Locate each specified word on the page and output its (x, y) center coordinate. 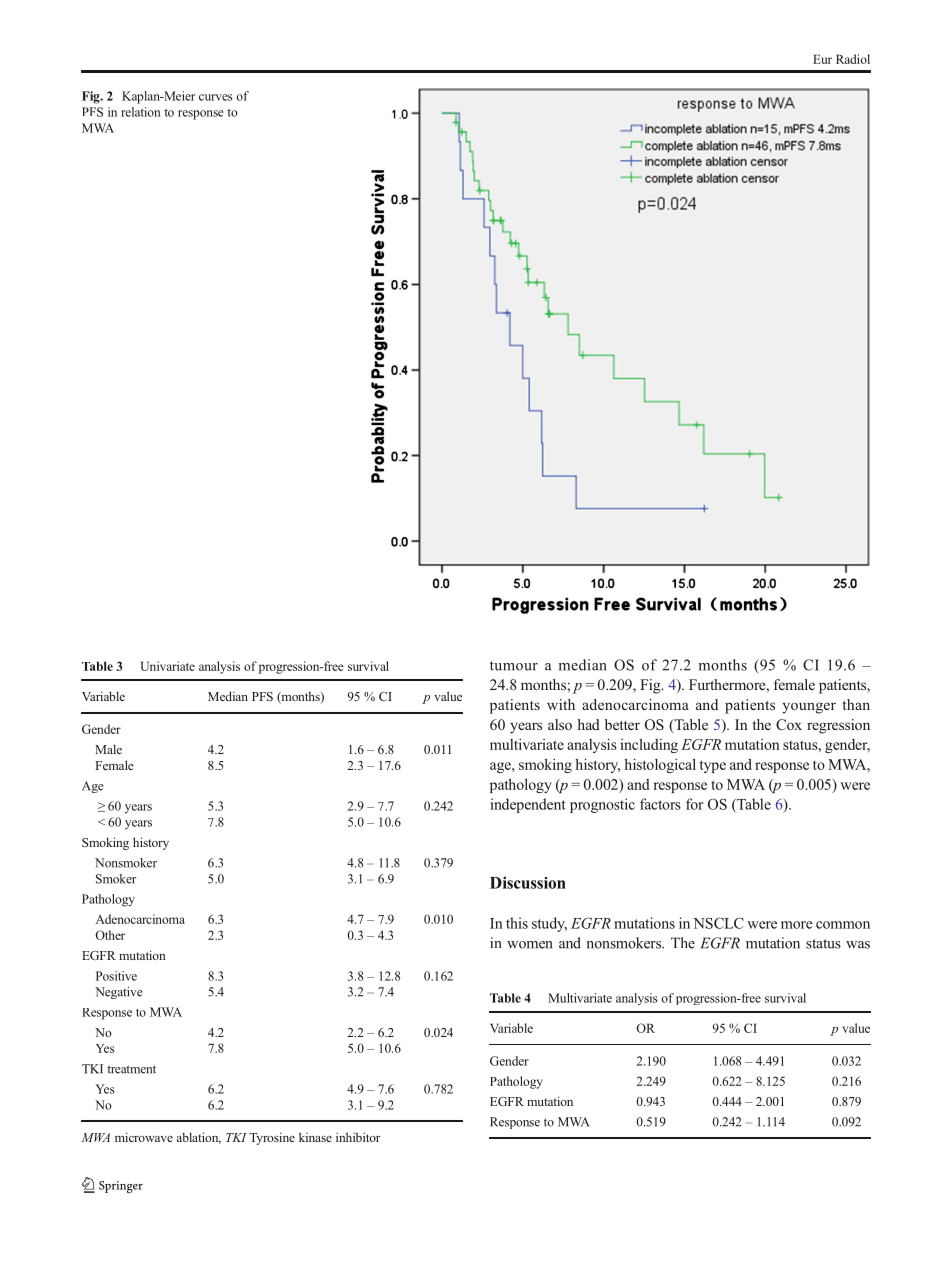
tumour (514, 666)
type (713, 766)
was (858, 945)
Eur (822, 59)
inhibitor (358, 1137)
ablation (199, 1138)
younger (809, 708)
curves (215, 97)
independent (528, 805)
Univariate (168, 666)
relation (141, 112)
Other (110, 935)
